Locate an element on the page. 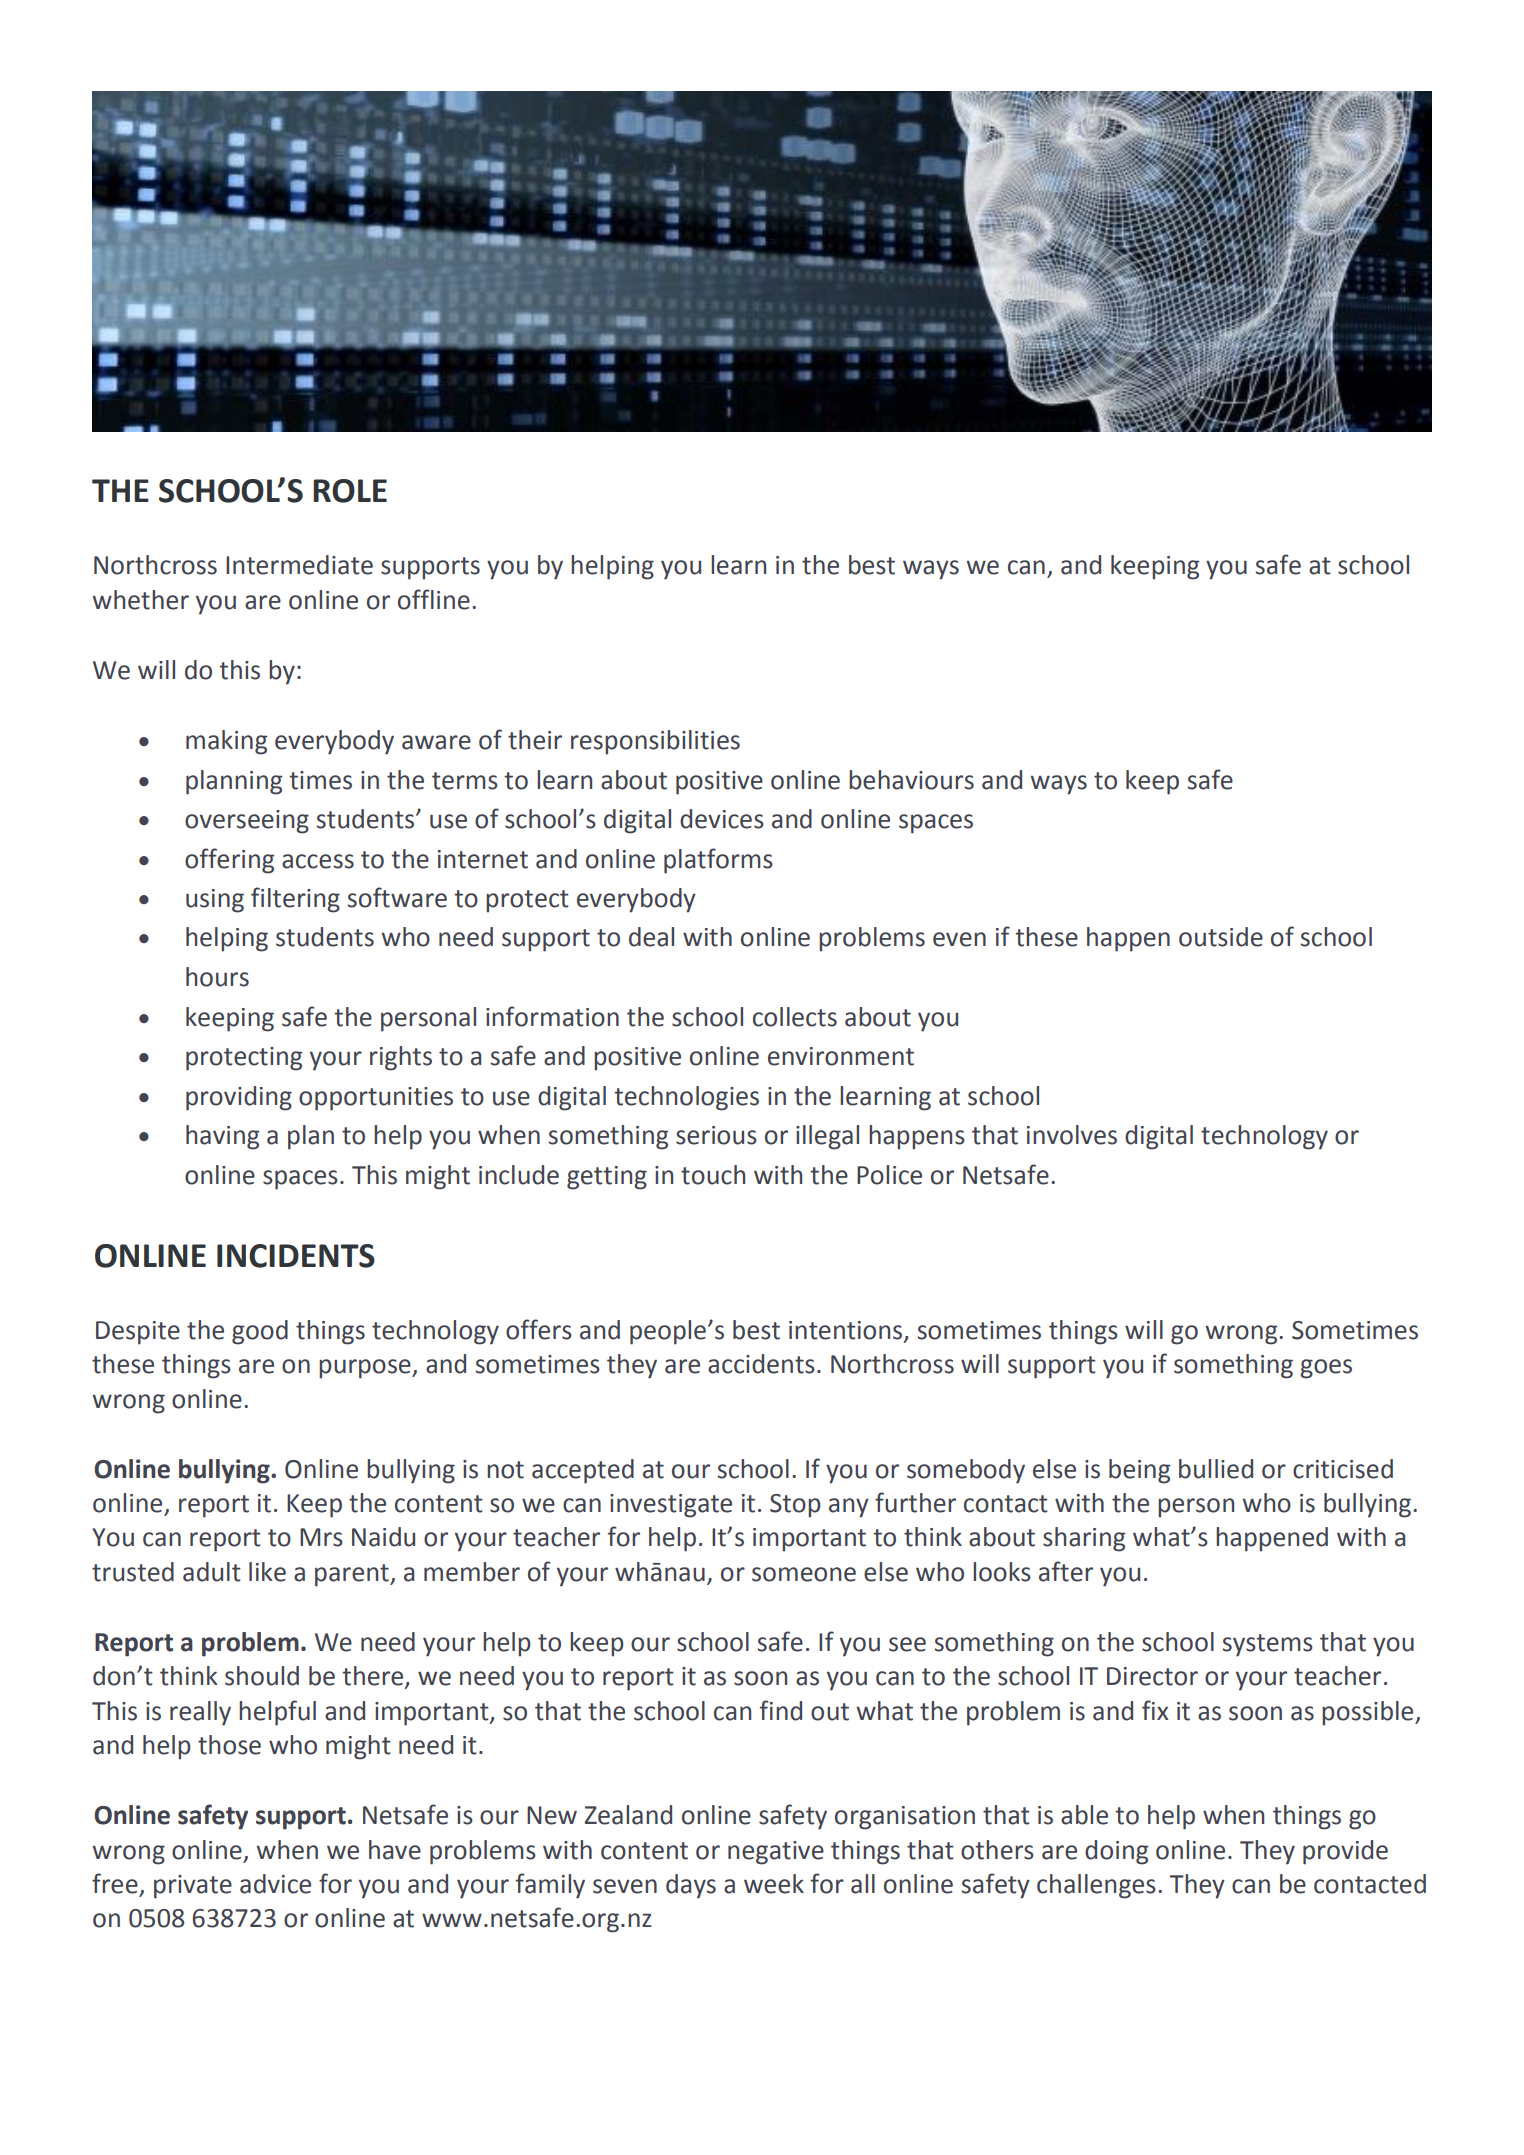 The height and width of the document is (2155, 1524). advice is located at coordinates (275, 1884).
